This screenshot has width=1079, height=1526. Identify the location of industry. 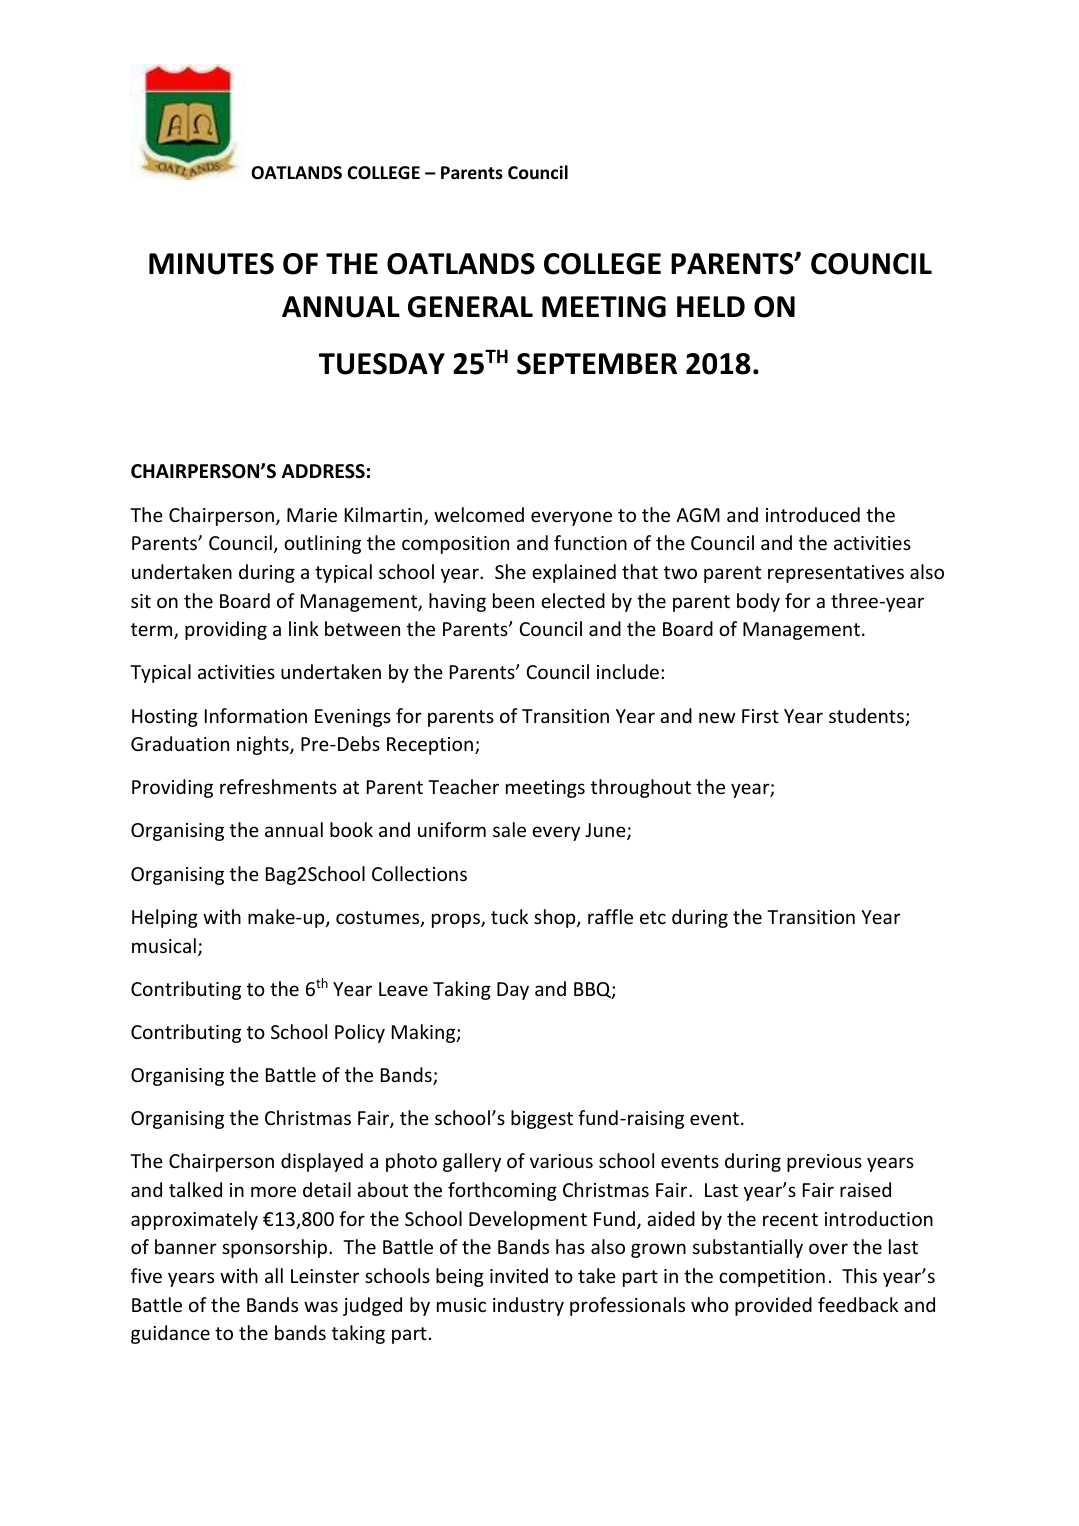
(528, 1306).
